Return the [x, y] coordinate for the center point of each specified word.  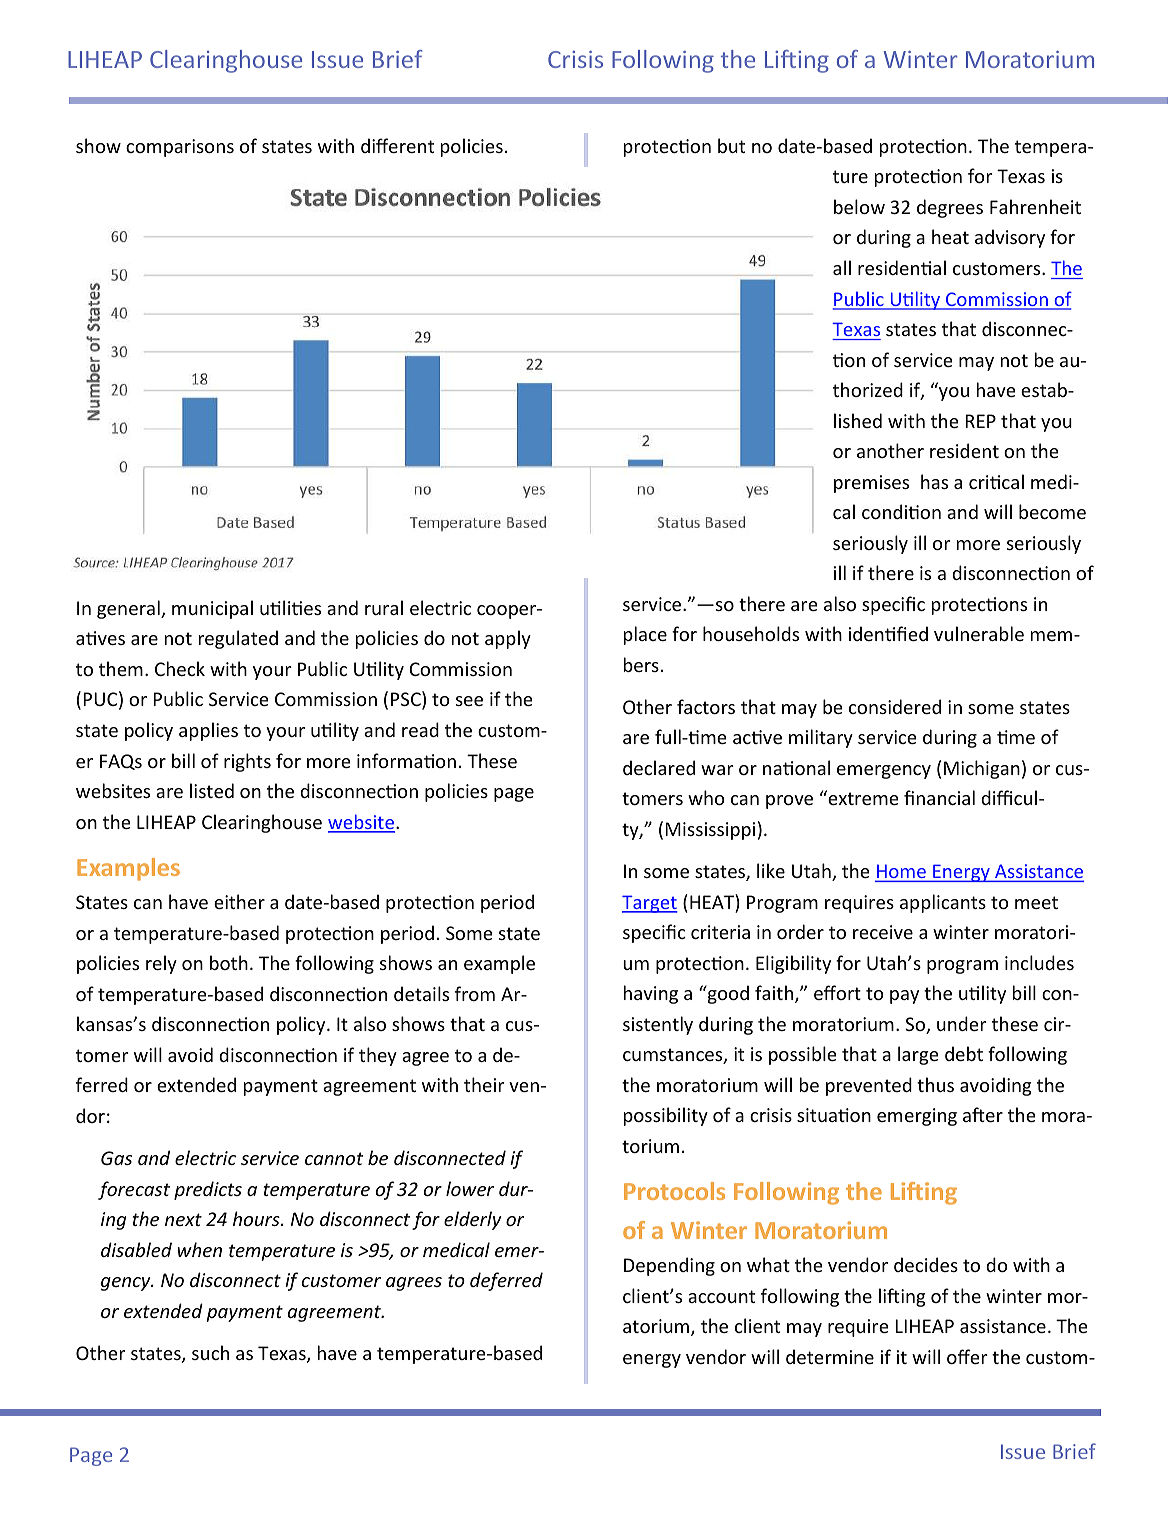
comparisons [180, 148]
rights [247, 762]
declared [659, 767]
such [210, 1352]
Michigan [982, 769]
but [731, 145]
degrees [950, 208]
